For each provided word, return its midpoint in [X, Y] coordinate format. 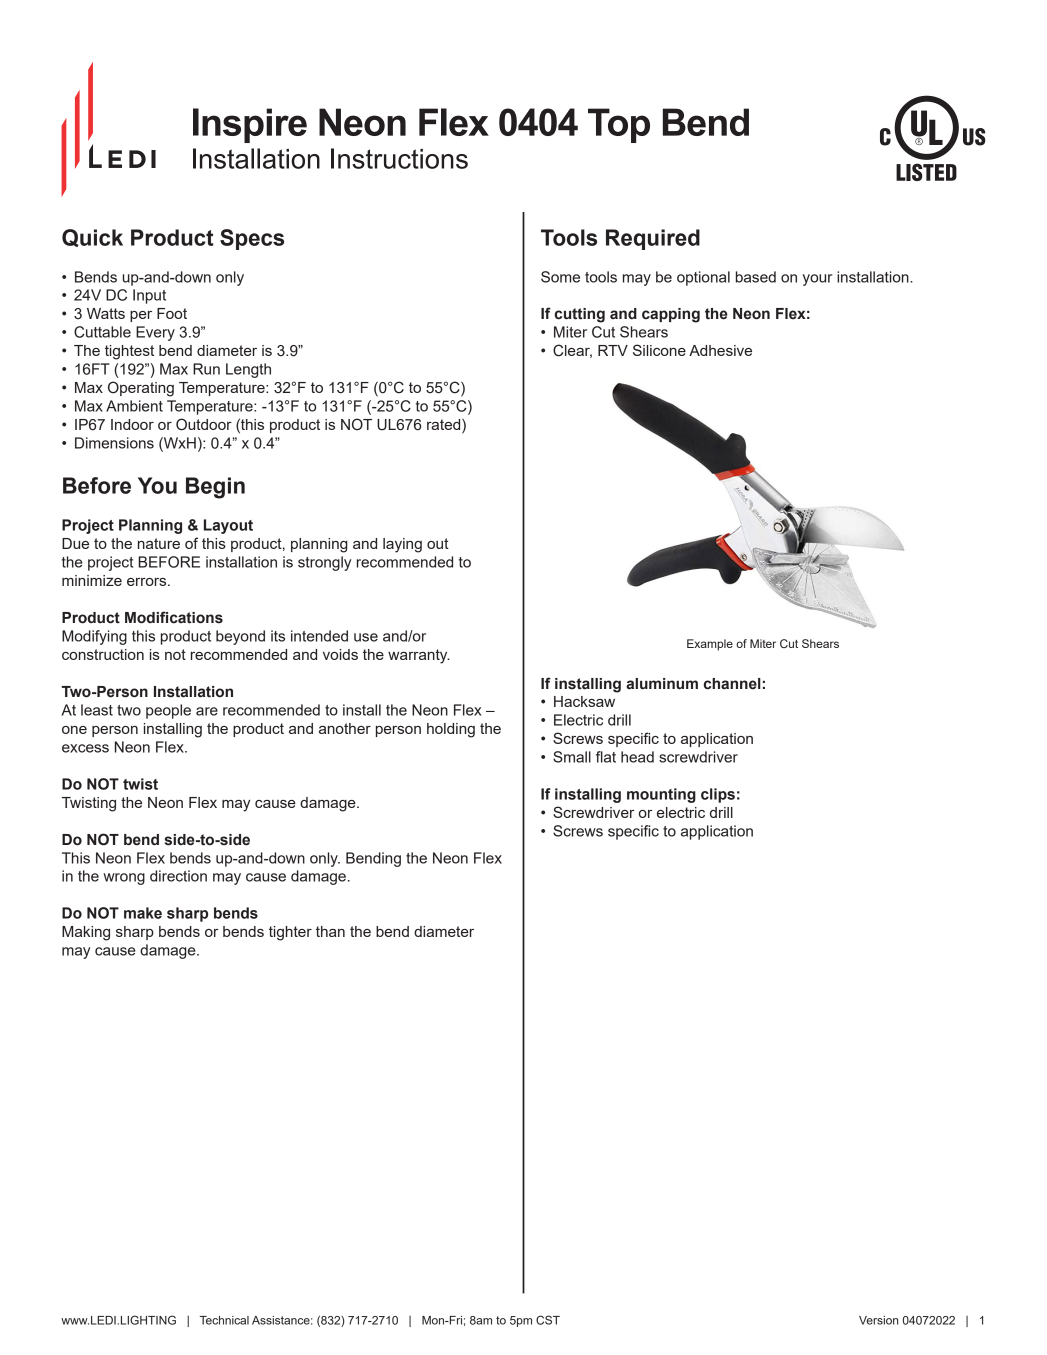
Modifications [174, 617]
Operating [141, 389]
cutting [580, 315]
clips [718, 795]
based [756, 277]
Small [572, 757]
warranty [419, 656]
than [330, 931]
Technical [224, 1320]
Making [86, 933]
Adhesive [720, 350]
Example [710, 645]
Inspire [250, 125]
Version [878, 1320]
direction [178, 876]
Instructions [399, 158]
